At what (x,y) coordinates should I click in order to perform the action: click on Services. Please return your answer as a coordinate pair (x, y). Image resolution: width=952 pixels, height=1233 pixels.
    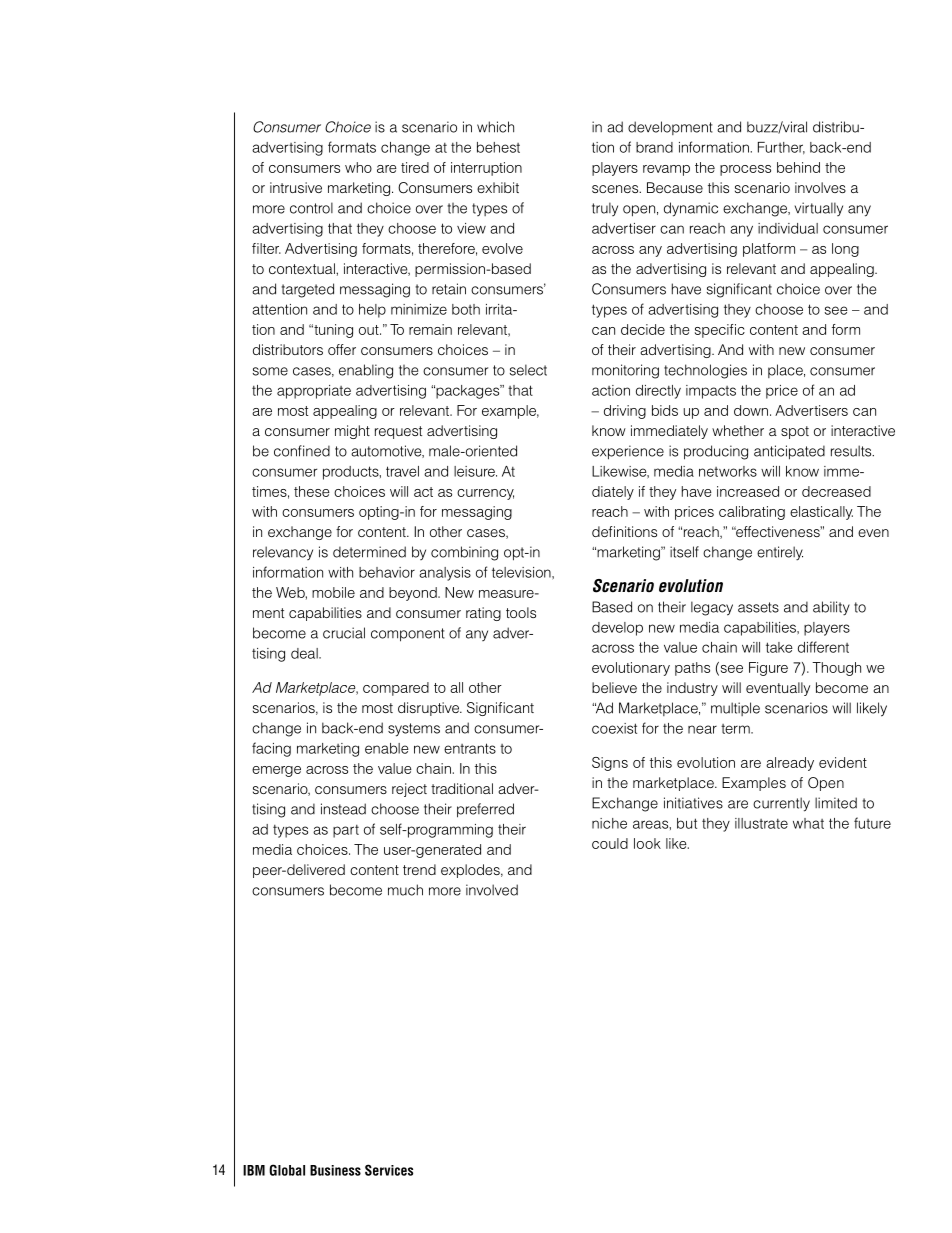
    Looking at the image, I should click on (389, 1170).
